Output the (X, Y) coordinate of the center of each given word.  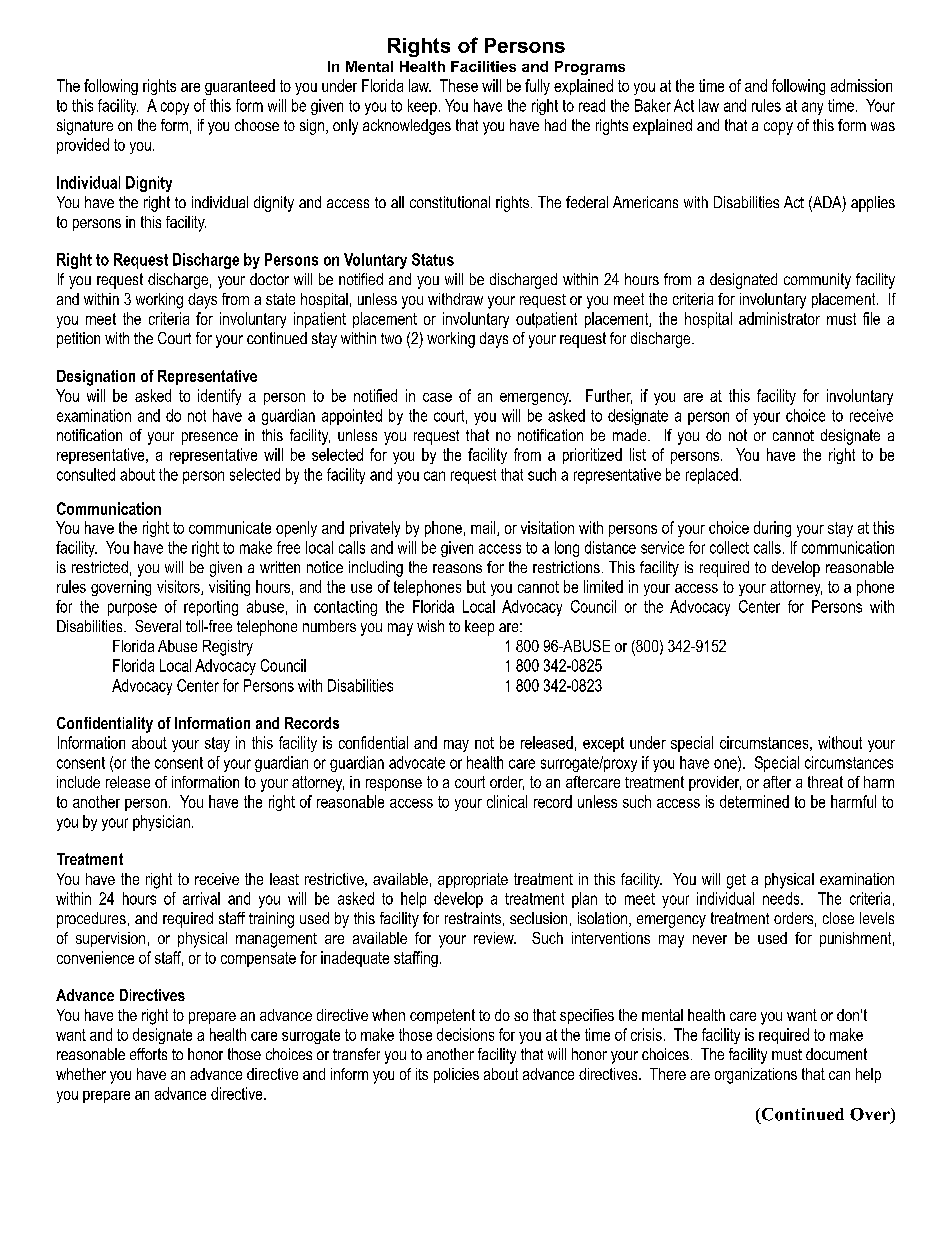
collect (729, 547)
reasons (457, 568)
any (812, 108)
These (459, 85)
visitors (179, 587)
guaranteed (240, 87)
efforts (148, 1054)
